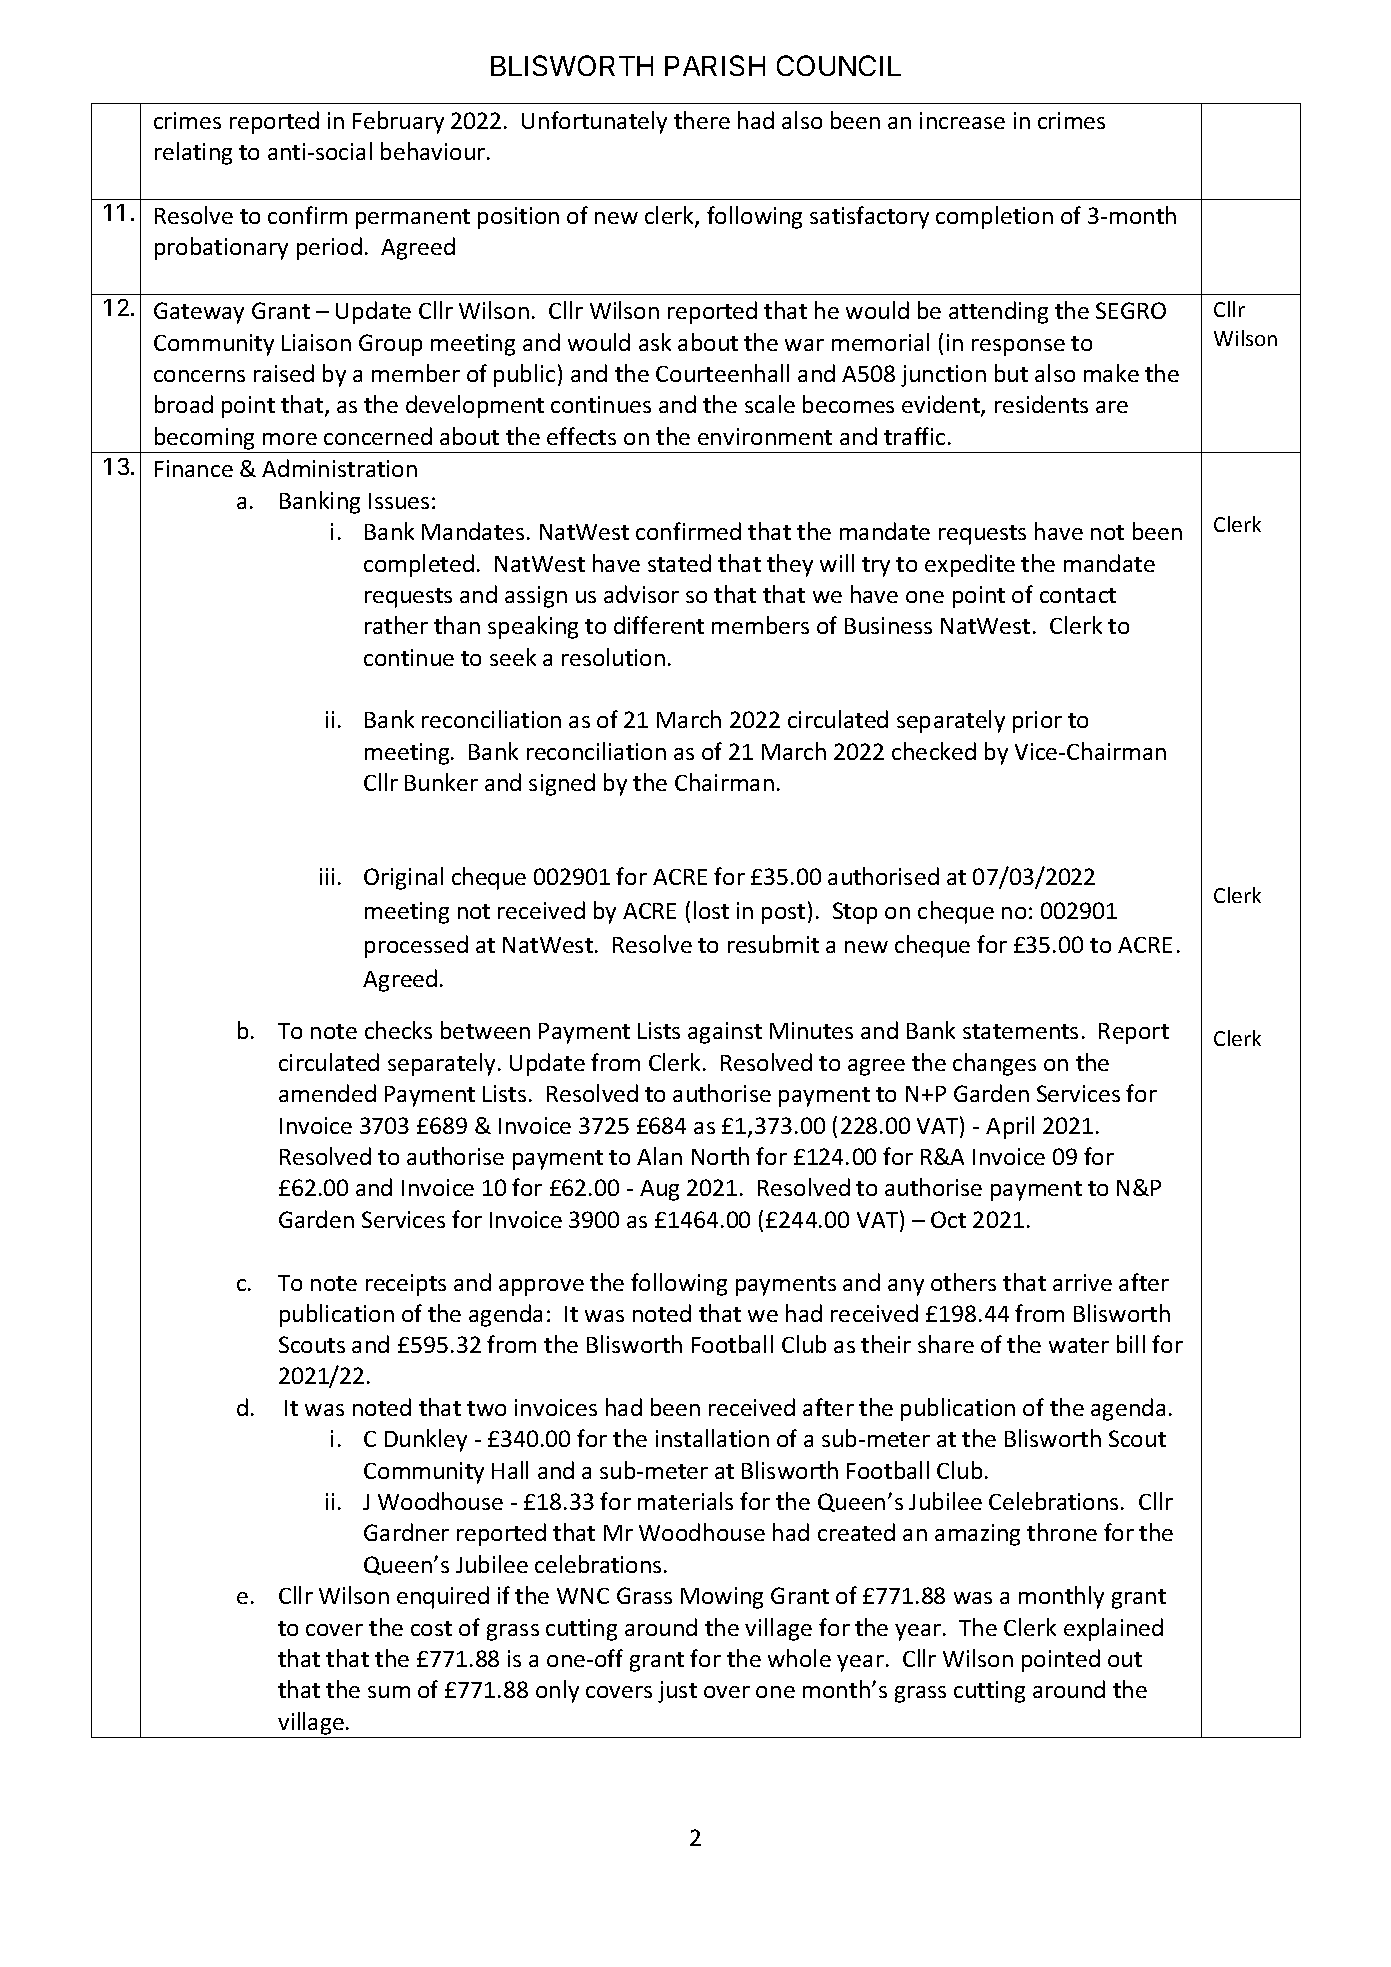 The height and width of the screenshot is (1967, 1391). I want to click on there, so click(702, 120).
